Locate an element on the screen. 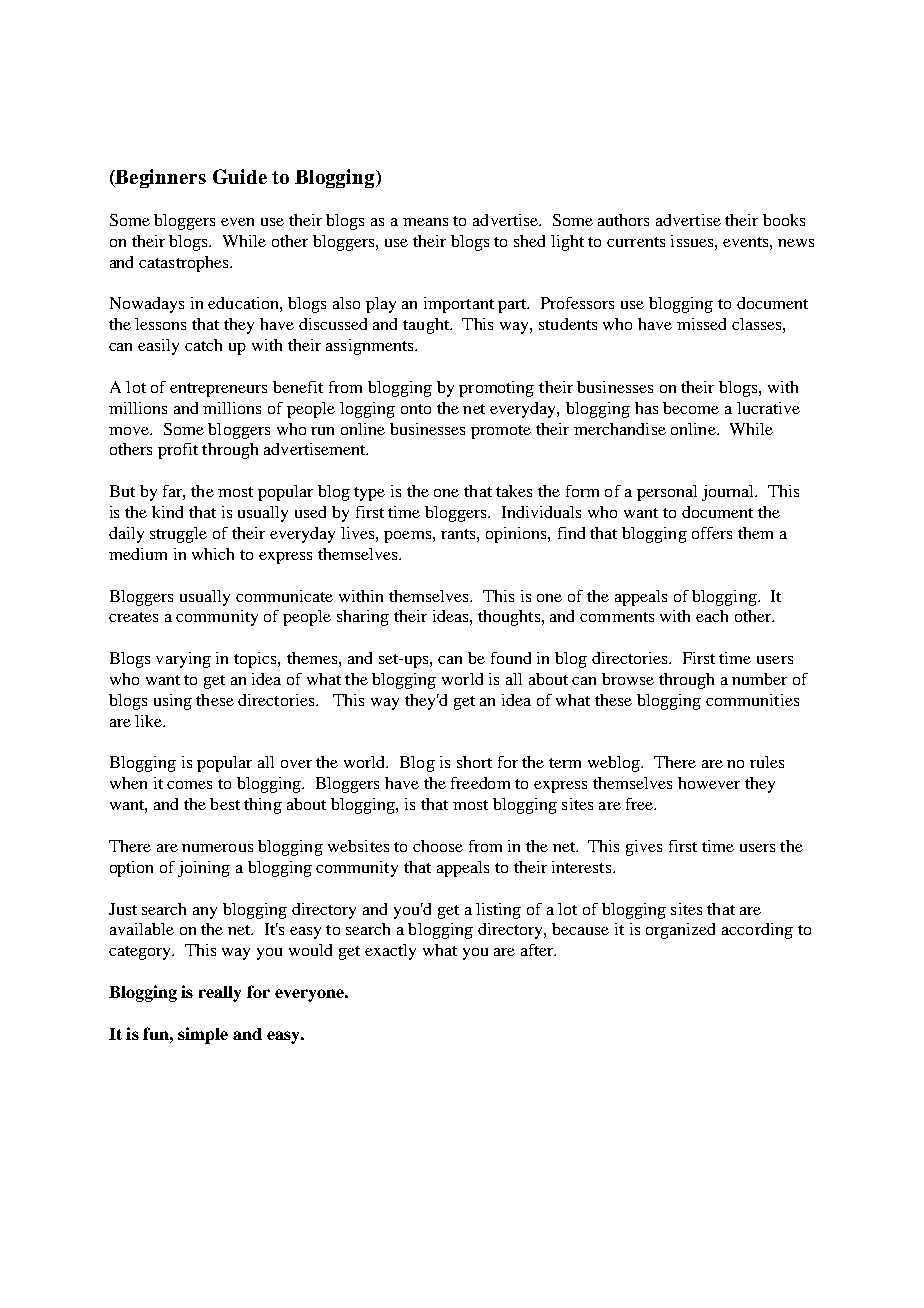 The image size is (924, 1308). means is located at coordinates (425, 222).
